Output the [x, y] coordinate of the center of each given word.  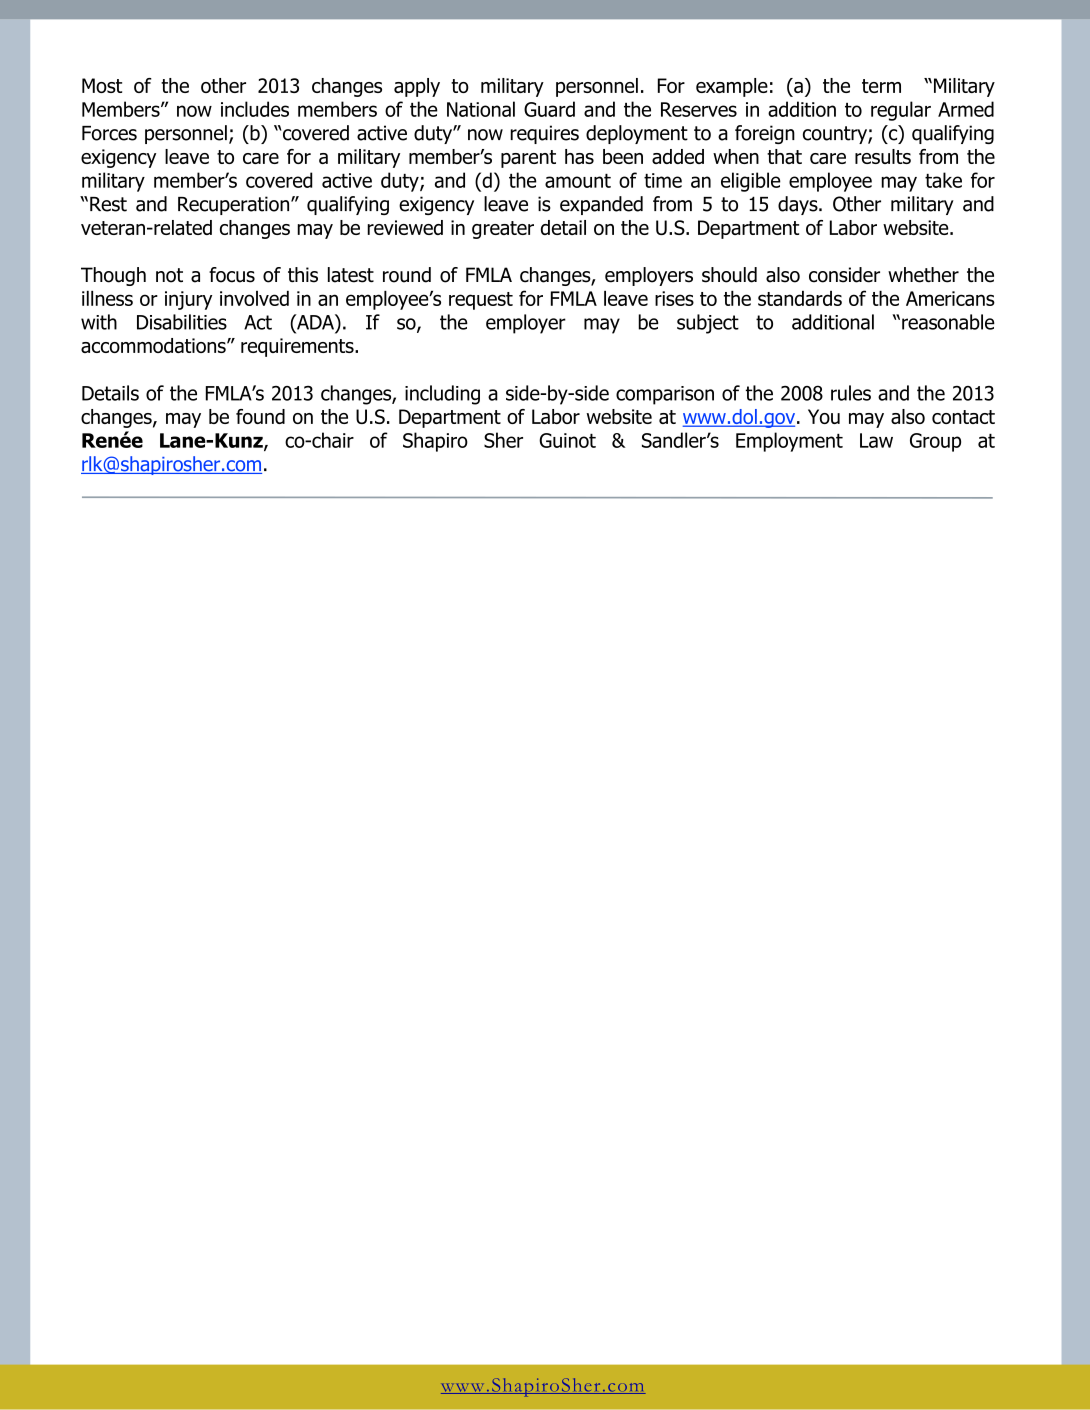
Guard [549, 109]
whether [923, 275]
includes [255, 109]
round [407, 275]
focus [232, 275]
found [260, 416]
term [881, 86]
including [442, 395]
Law [876, 440]
